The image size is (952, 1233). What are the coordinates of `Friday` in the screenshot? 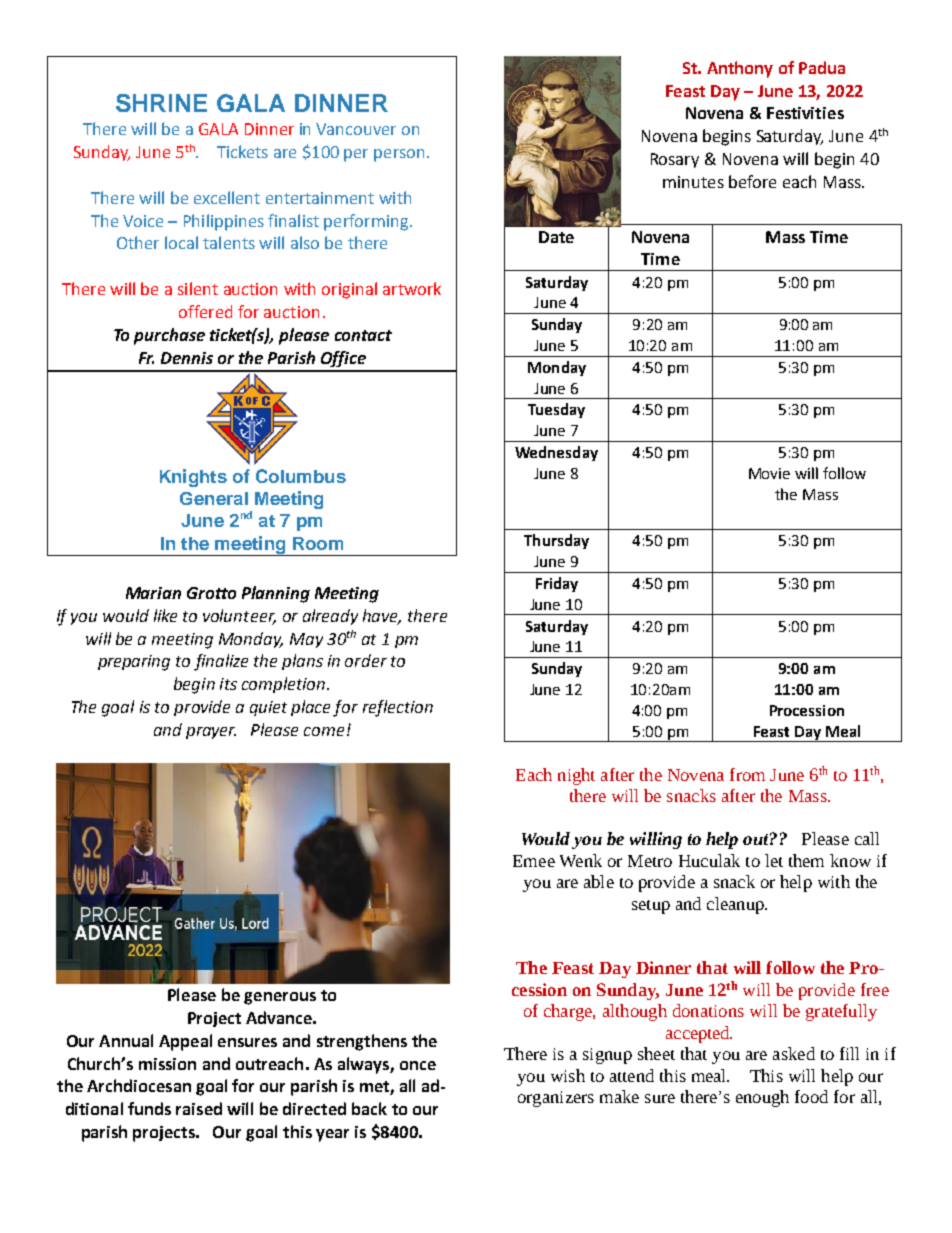 It's located at (557, 584).
